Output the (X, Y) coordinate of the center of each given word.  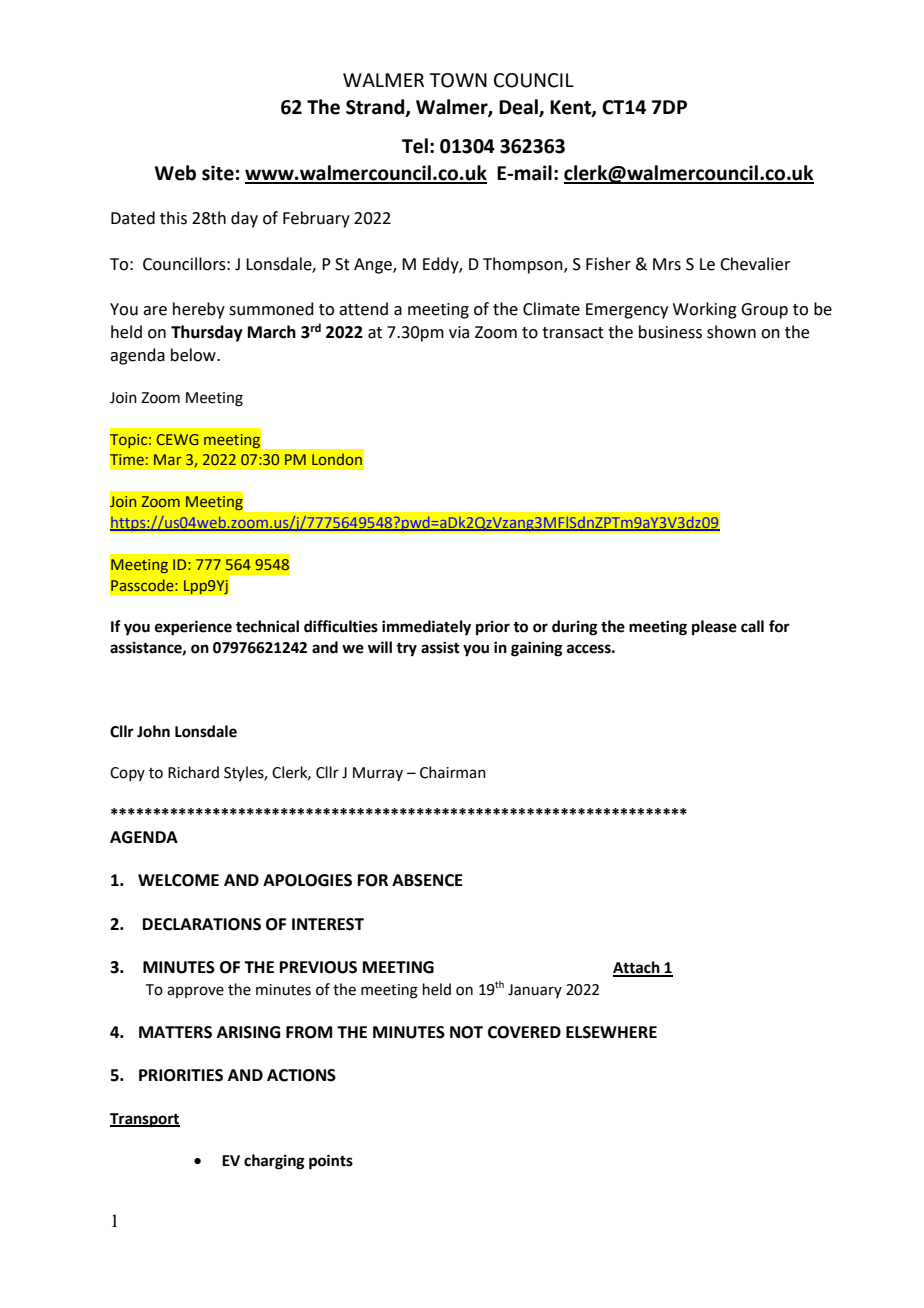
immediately (426, 628)
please (714, 628)
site (218, 173)
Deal (519, 107)
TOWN (458, 80)
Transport (145, 1120)
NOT (466, 1032)
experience (193, 628)
